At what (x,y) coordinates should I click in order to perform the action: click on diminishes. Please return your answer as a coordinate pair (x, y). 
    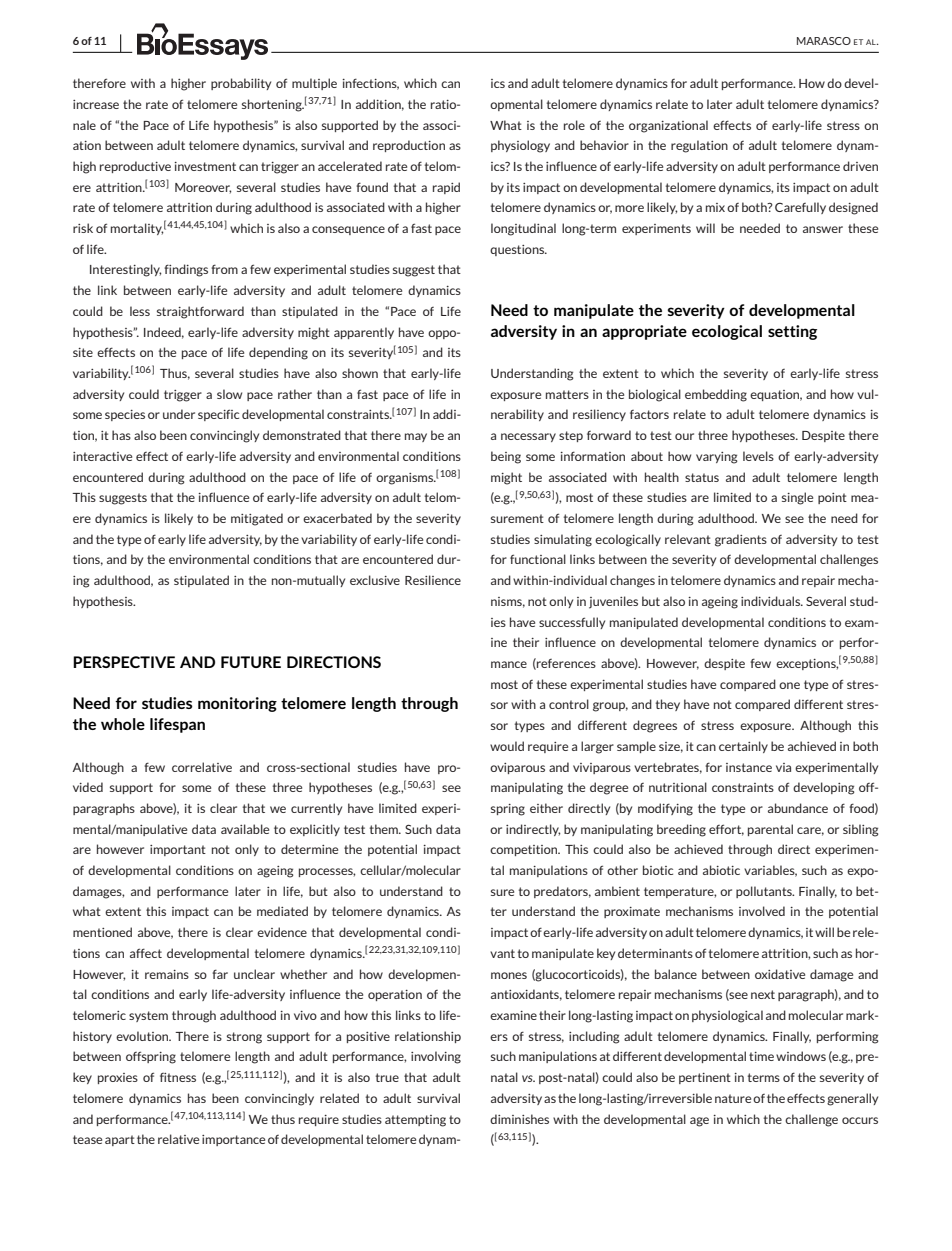
    Looking at the image, I should click on (519, 1119).
